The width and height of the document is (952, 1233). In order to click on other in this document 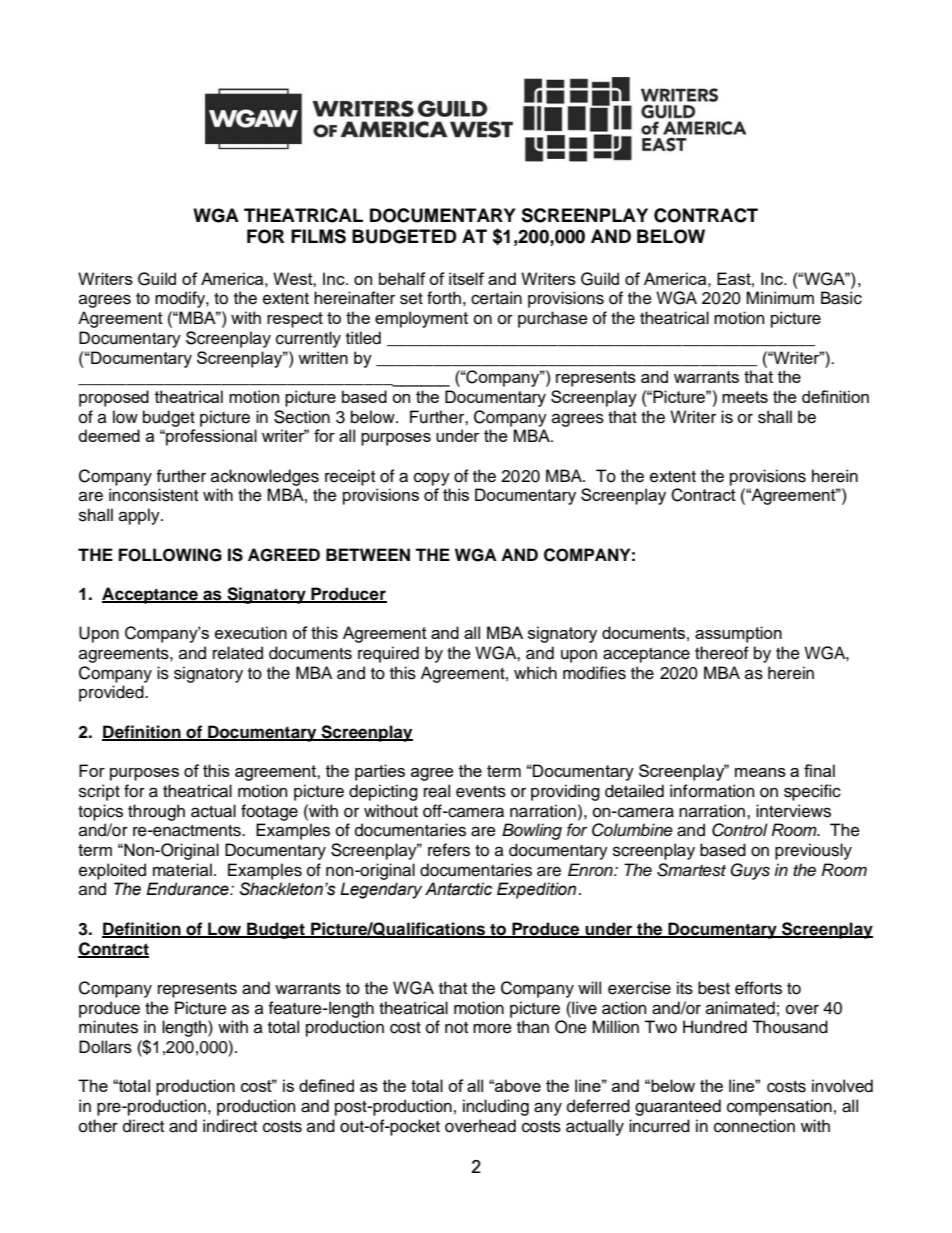, I will do `click(98, 1126)`.
